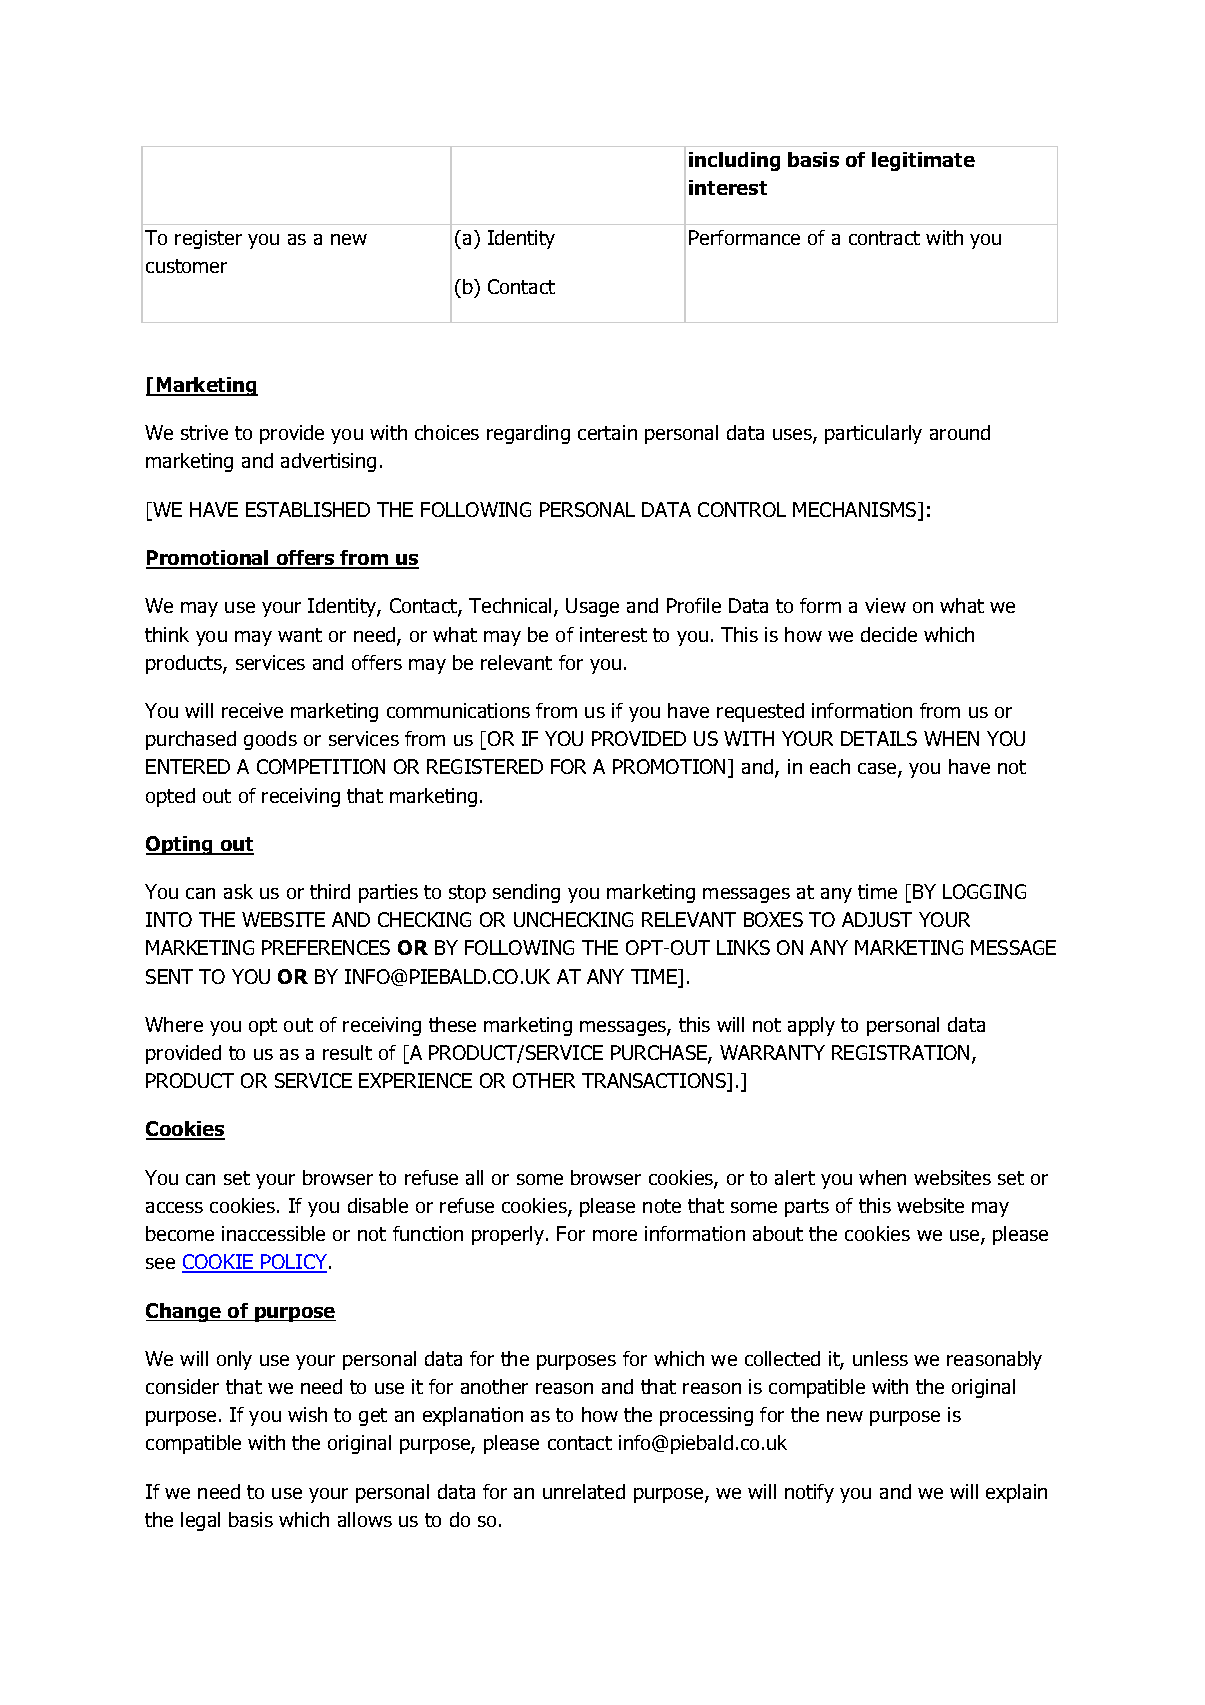 The height and width of the screenshot is (1705, 1205). Describe the element at coordinates (1016, 1493) in the screenshot. I see `explain` at that location.
